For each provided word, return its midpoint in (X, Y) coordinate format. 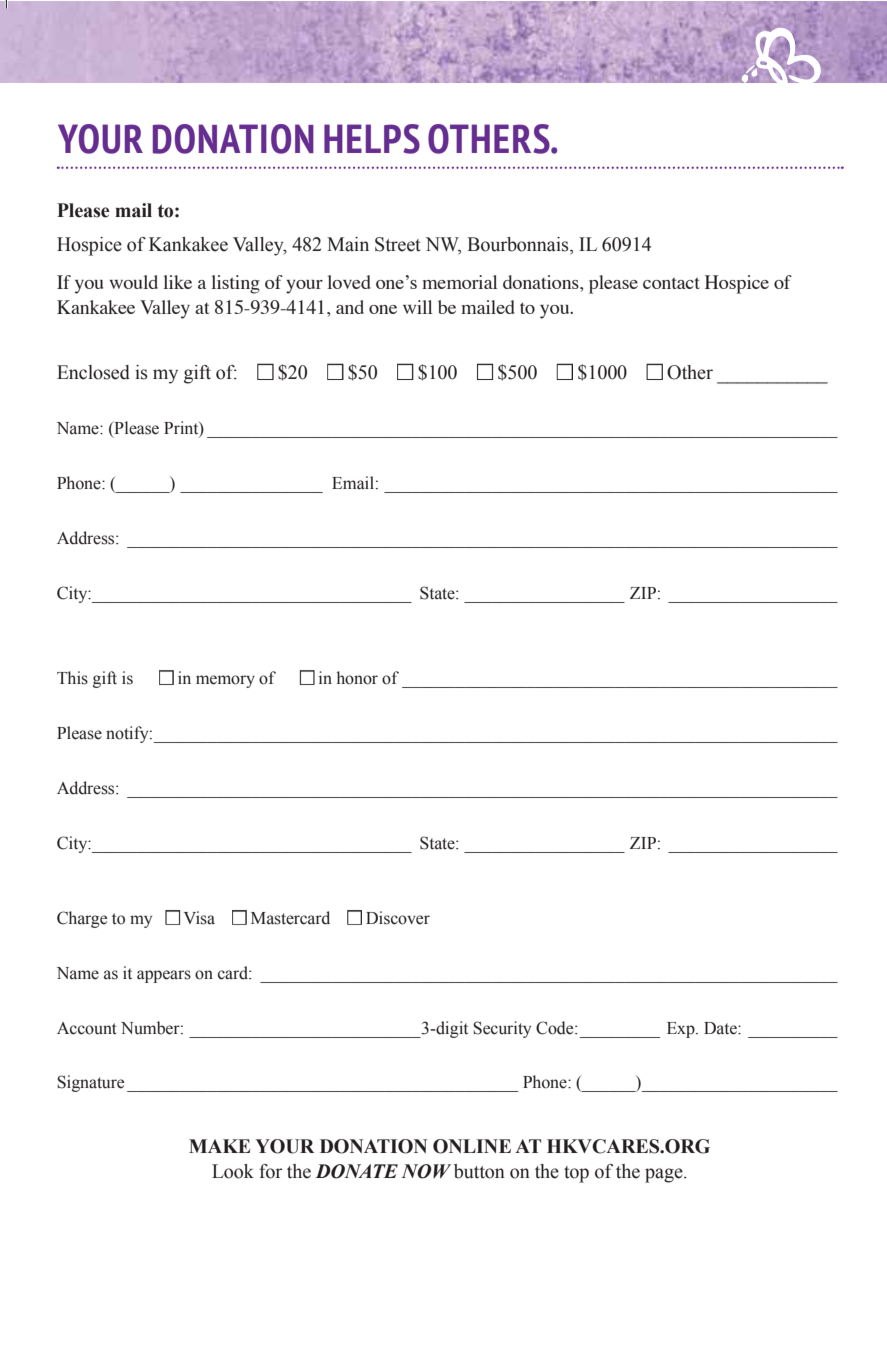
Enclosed (93, 372)
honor (357, 678)
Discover (398, 918)
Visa (199, 918)
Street (398, 244)
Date (721, 1028)
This (72, 678)
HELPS (372, 139)
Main (348, 244)
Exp (682, 1030)
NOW (426, 1171)
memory (225, 681)
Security (502, 1029)
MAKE (219, 1146)
